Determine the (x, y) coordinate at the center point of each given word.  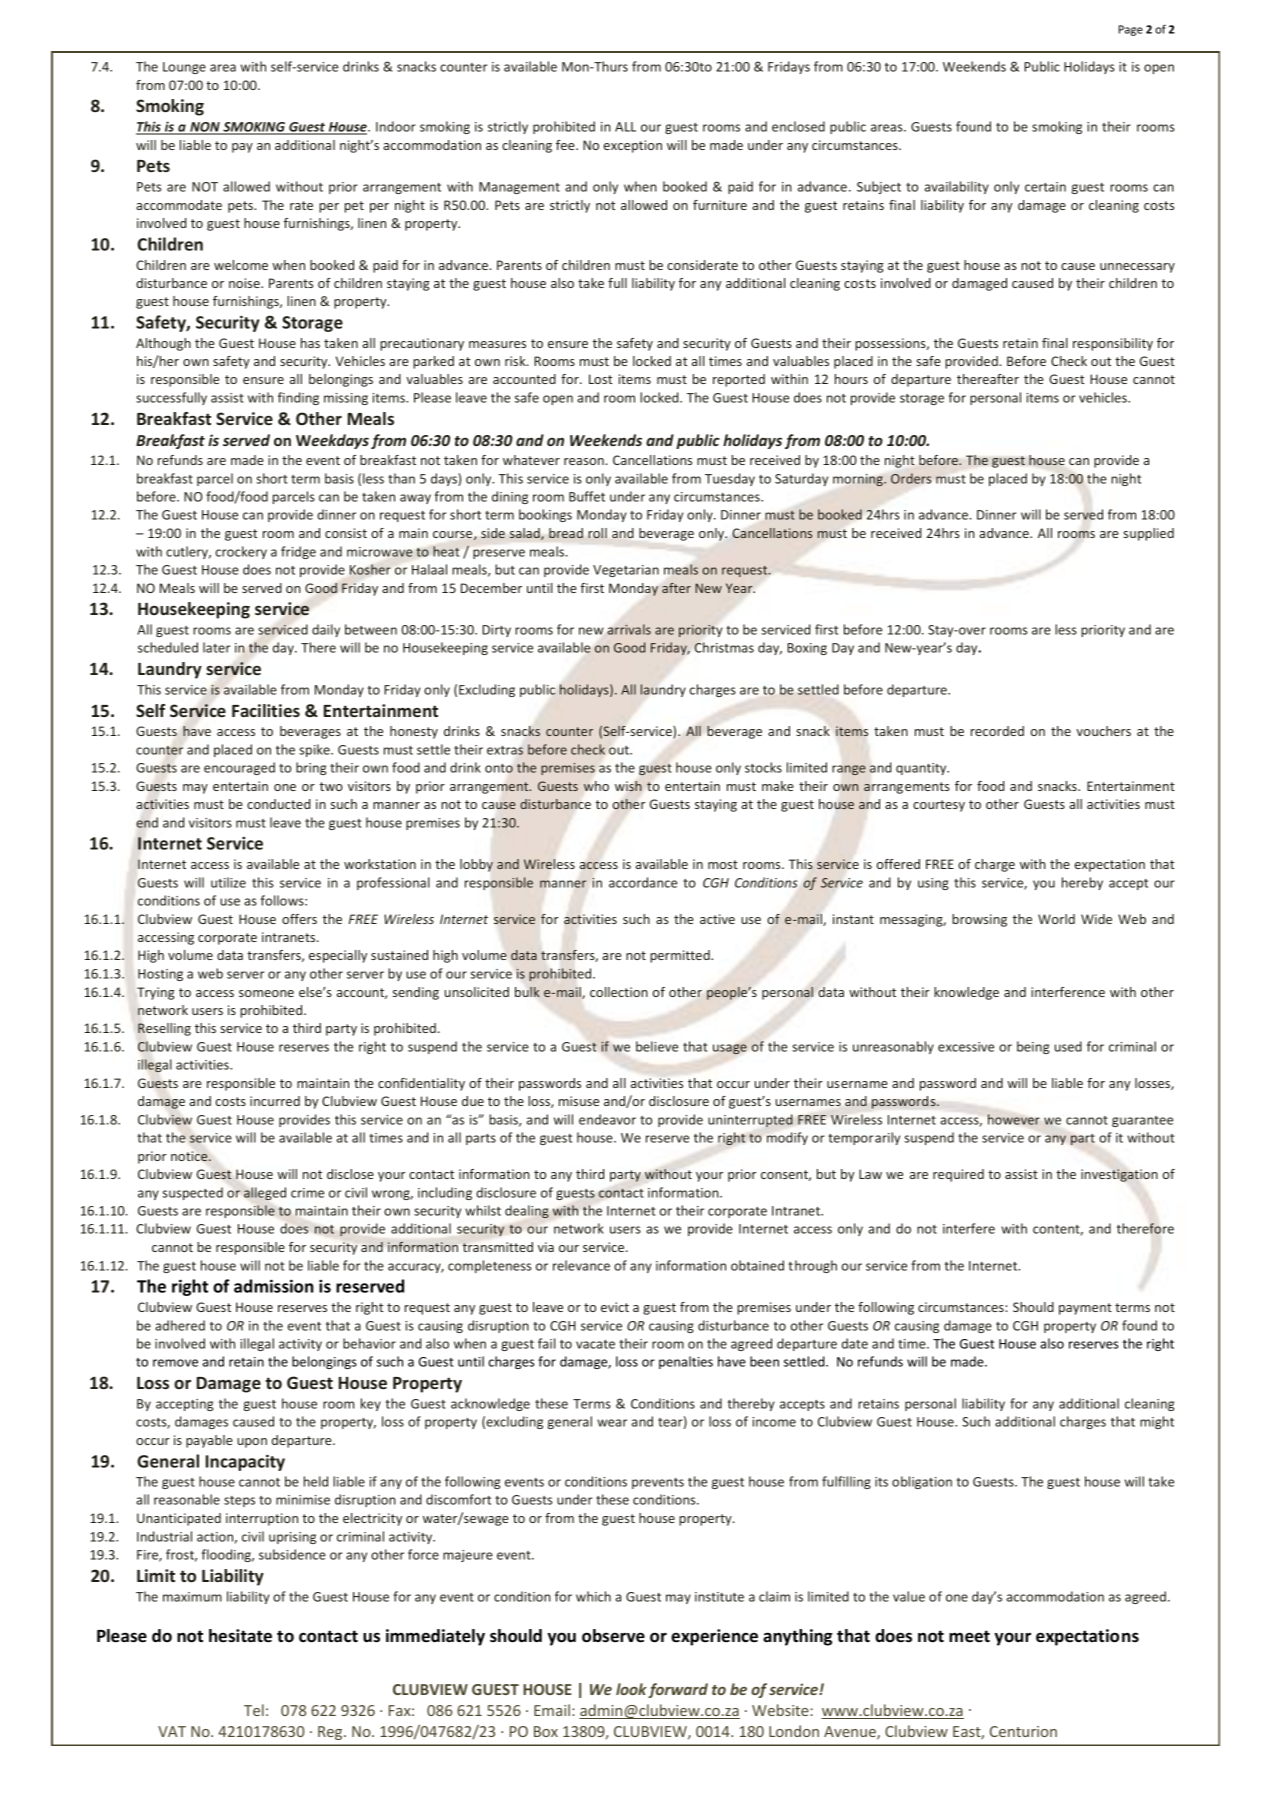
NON (205, 128)
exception (633, 146)
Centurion (1023, 1731)
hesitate (240, 1636)
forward (678, 1690)
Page (1131, 30)
